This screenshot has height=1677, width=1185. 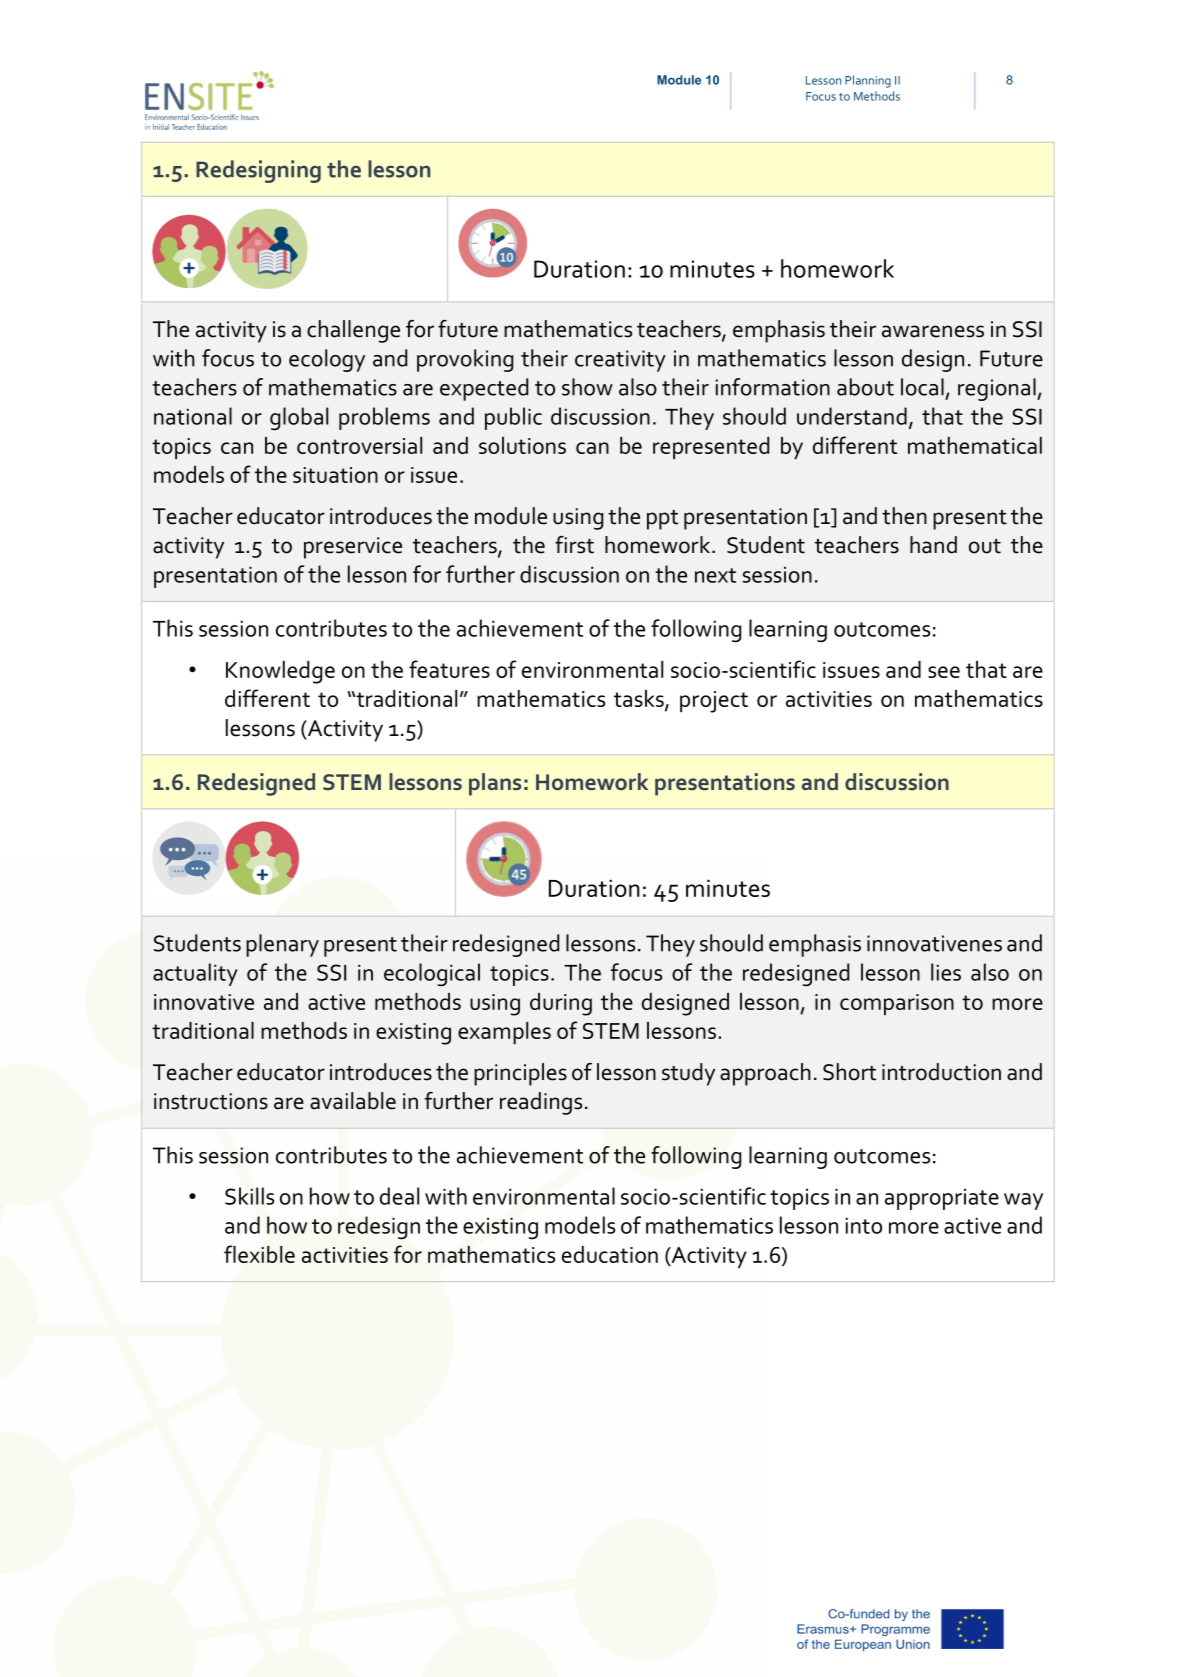 I want to click on lies, so click(x=946, y=972).
